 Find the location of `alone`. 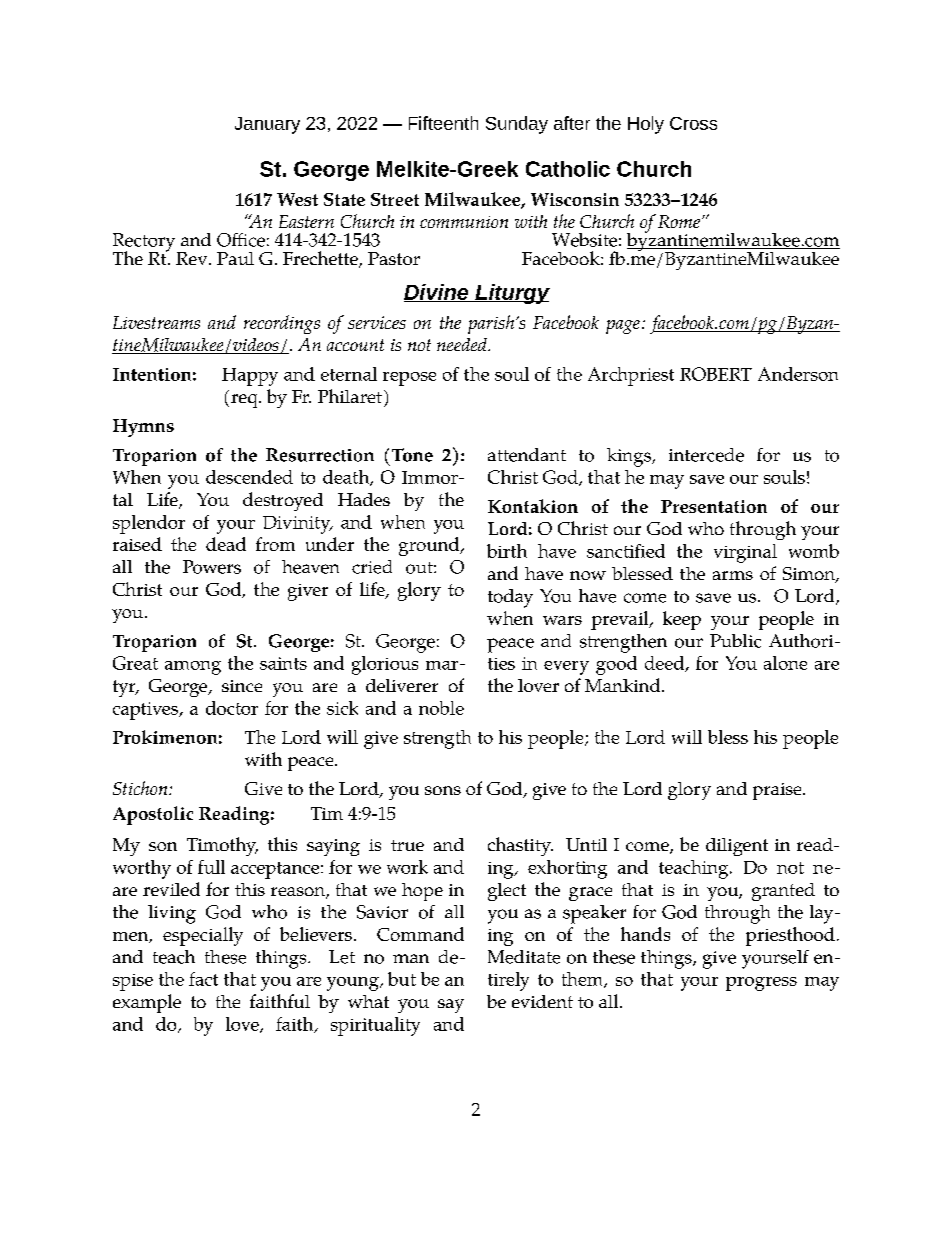

alone is located at coordinates (785, 663).
